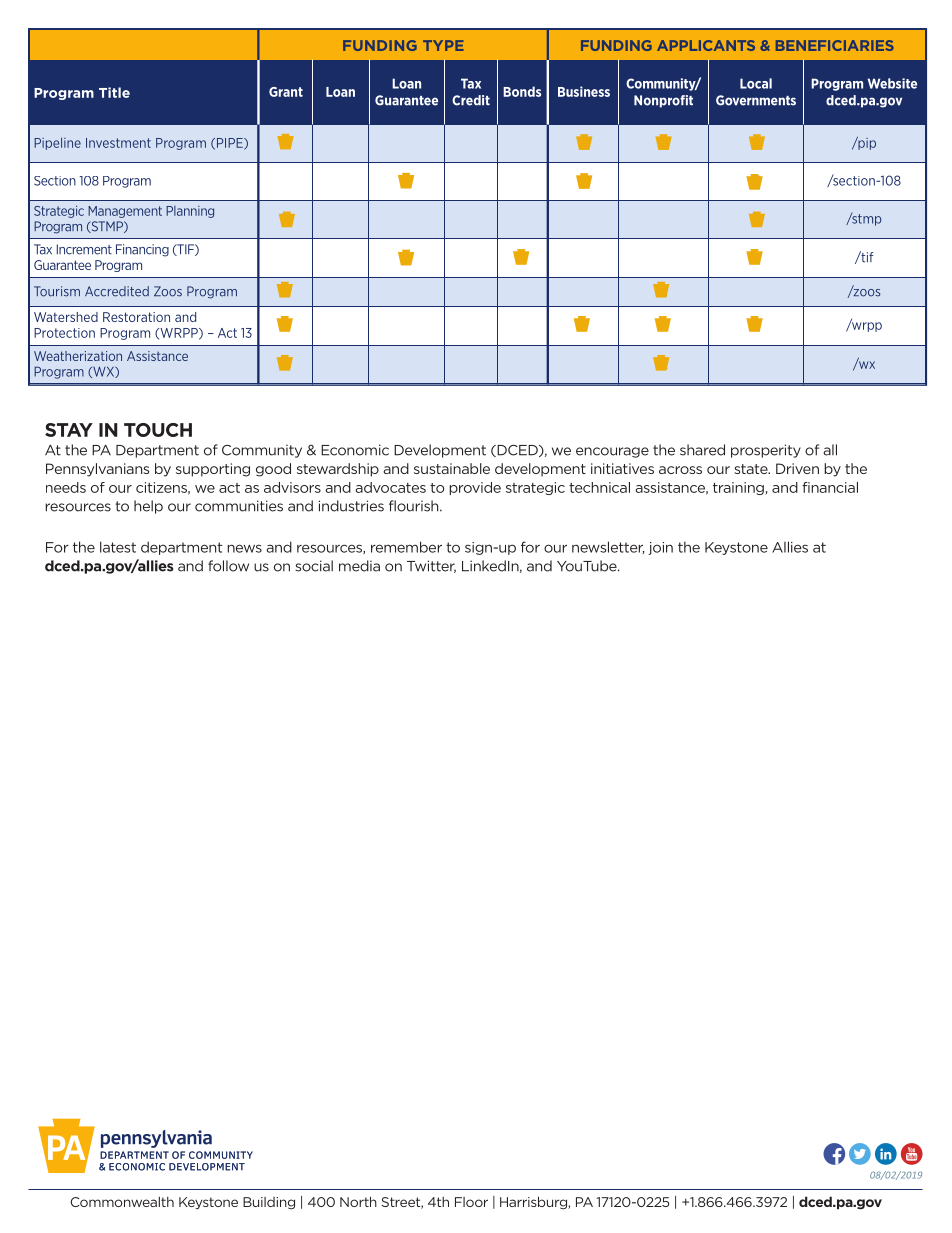 This screenshot has height=1233, width=952. Describe the element at coordinates (269, 1203) in the screenshot. I see `Building` at that location.
